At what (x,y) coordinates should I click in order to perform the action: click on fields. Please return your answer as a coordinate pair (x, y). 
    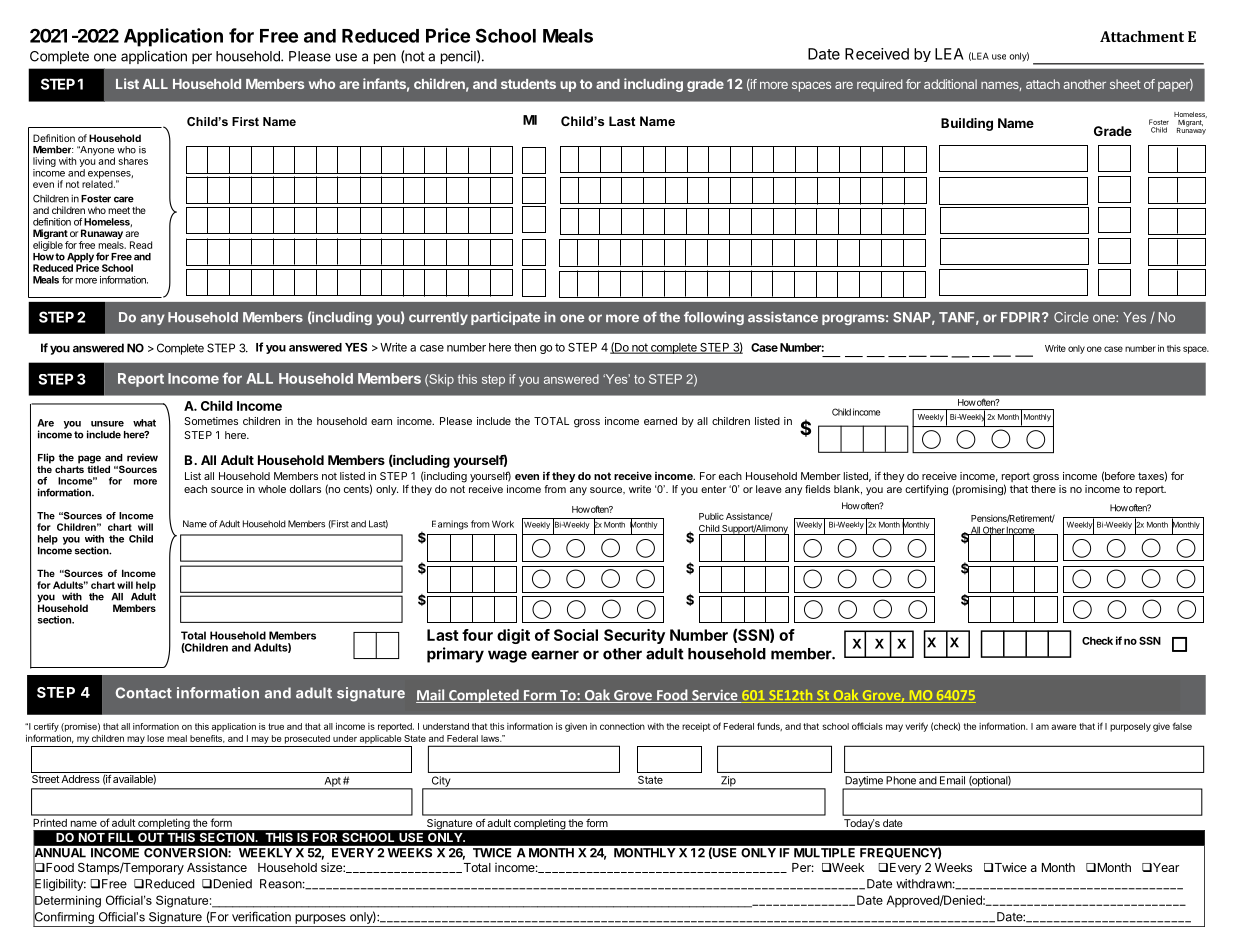
    Looking at the image, I should click on (818, 489).
